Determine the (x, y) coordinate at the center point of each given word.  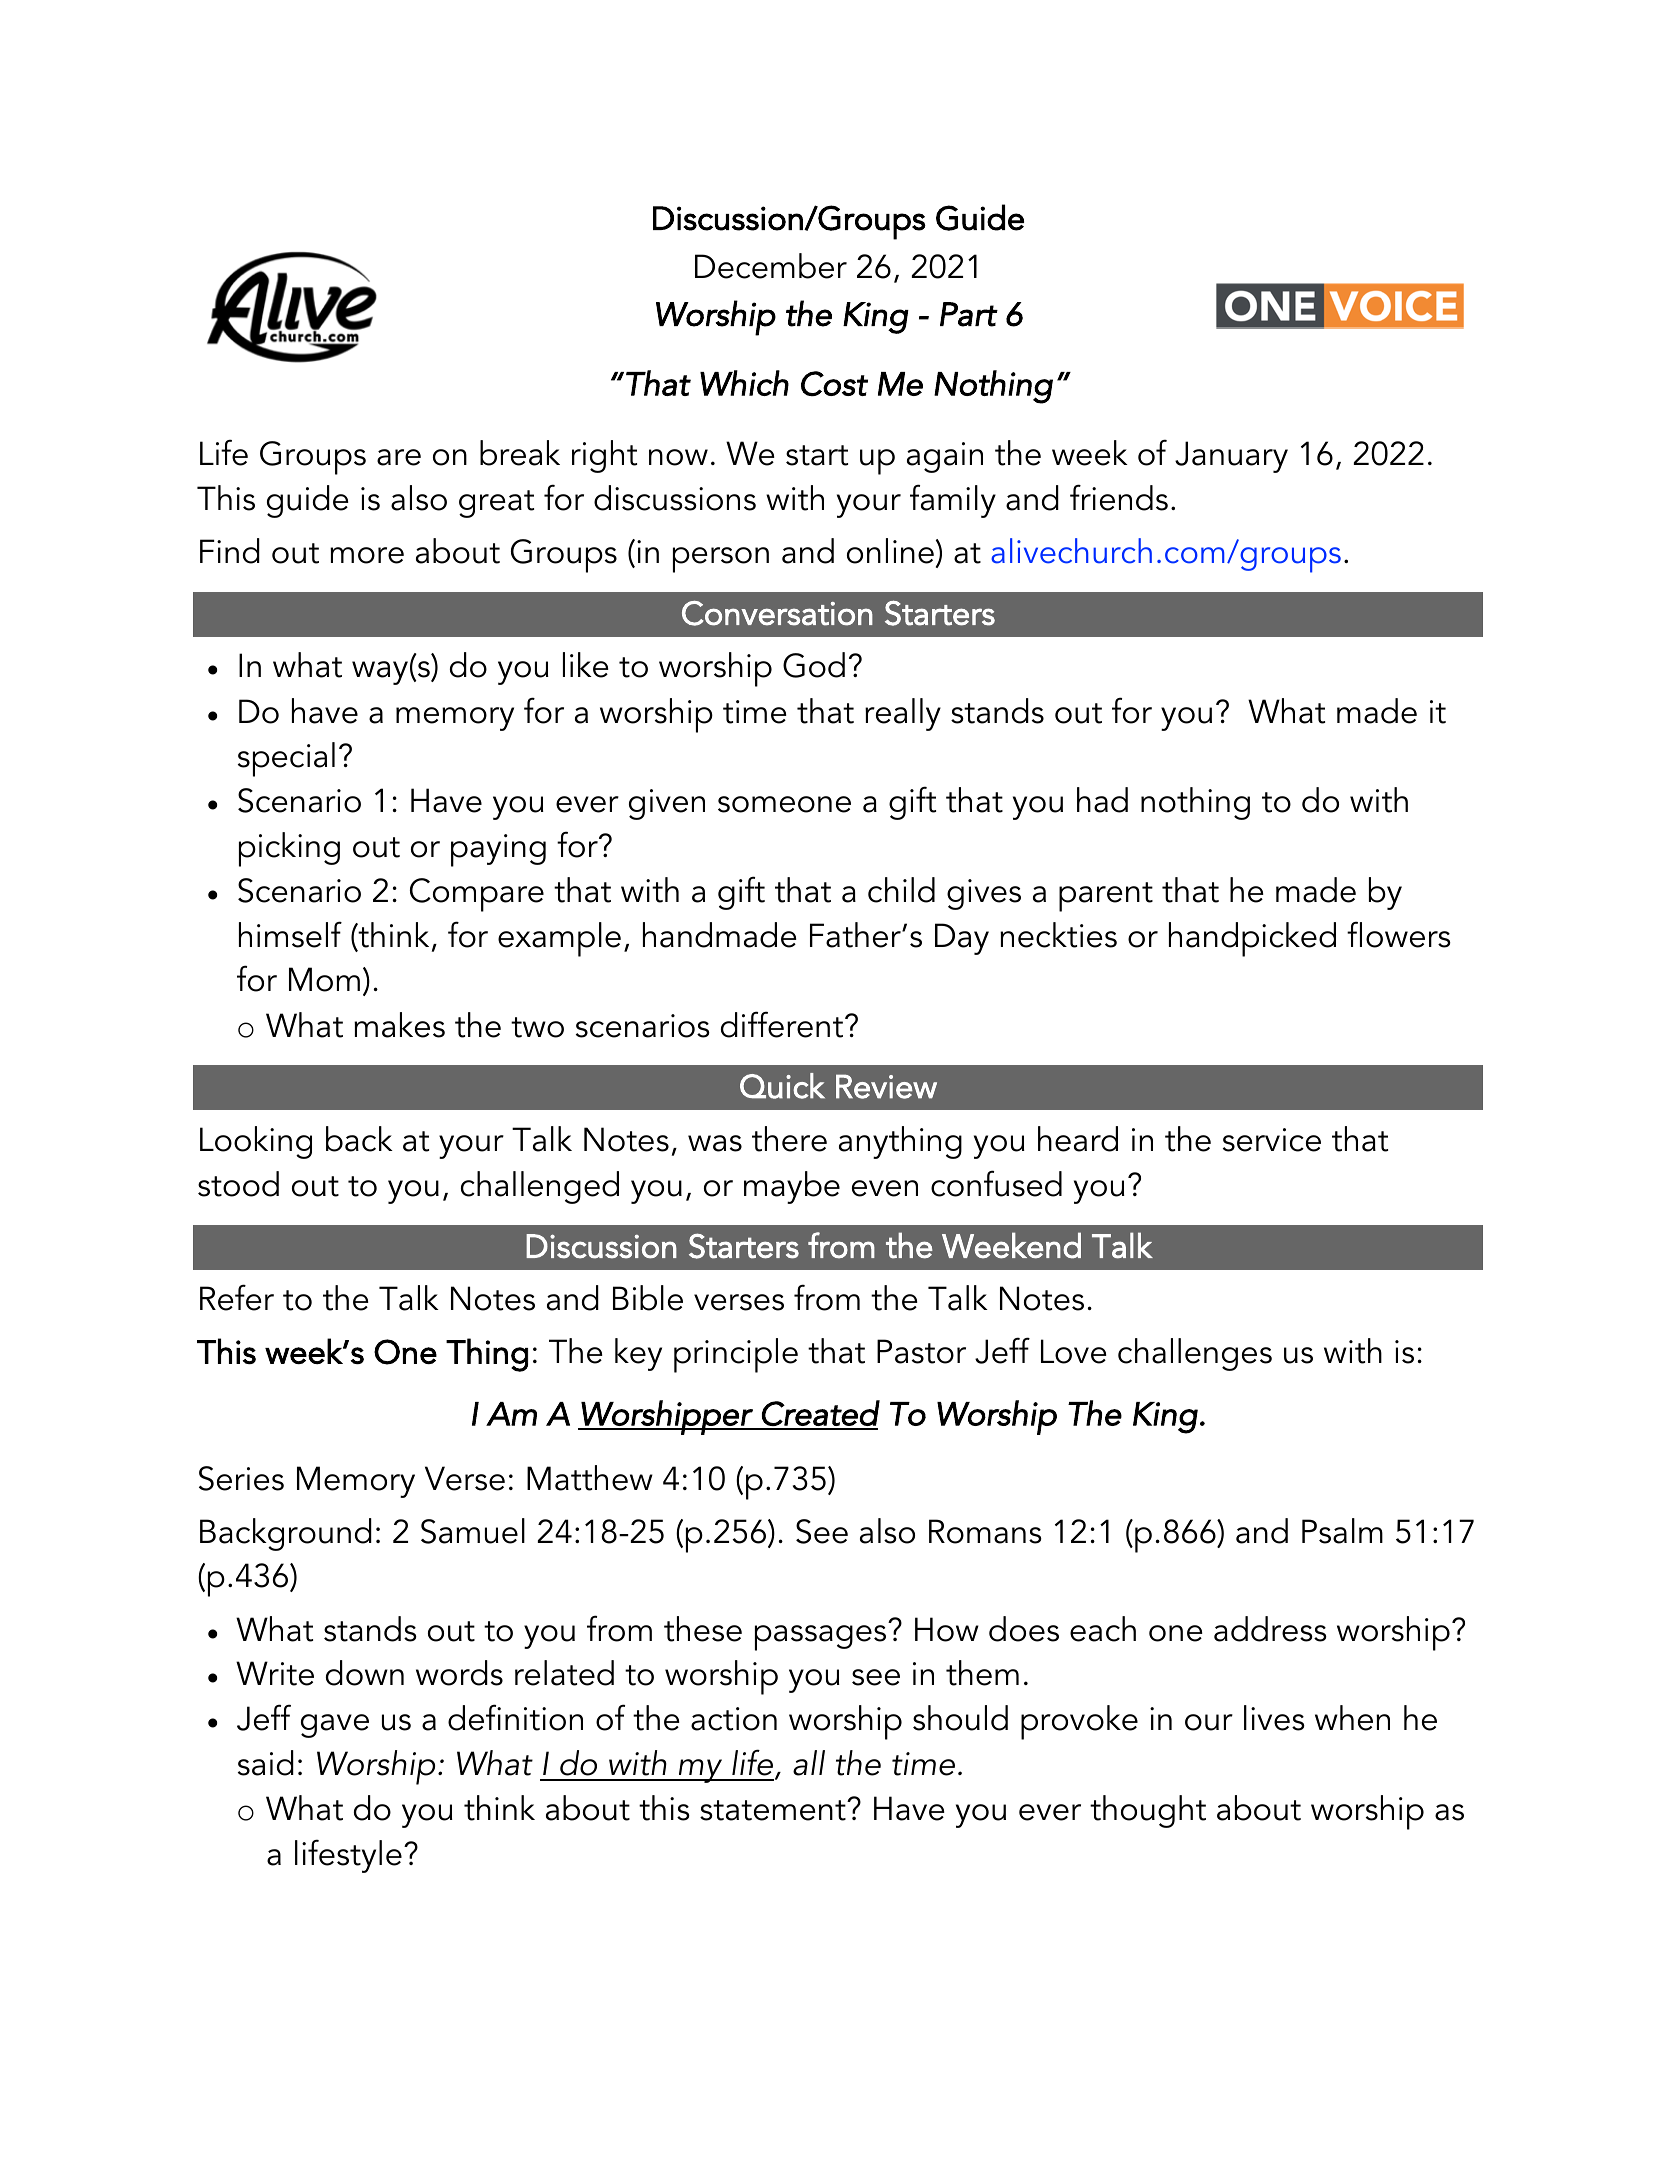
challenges (1195, 1354)
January (1231, 457)
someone (784, 804)
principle (736, 1355)
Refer (237, 1297)
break (520, 453)
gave (335, 1726)
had (1102, 800)
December (771, 266)
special (286, 759)
